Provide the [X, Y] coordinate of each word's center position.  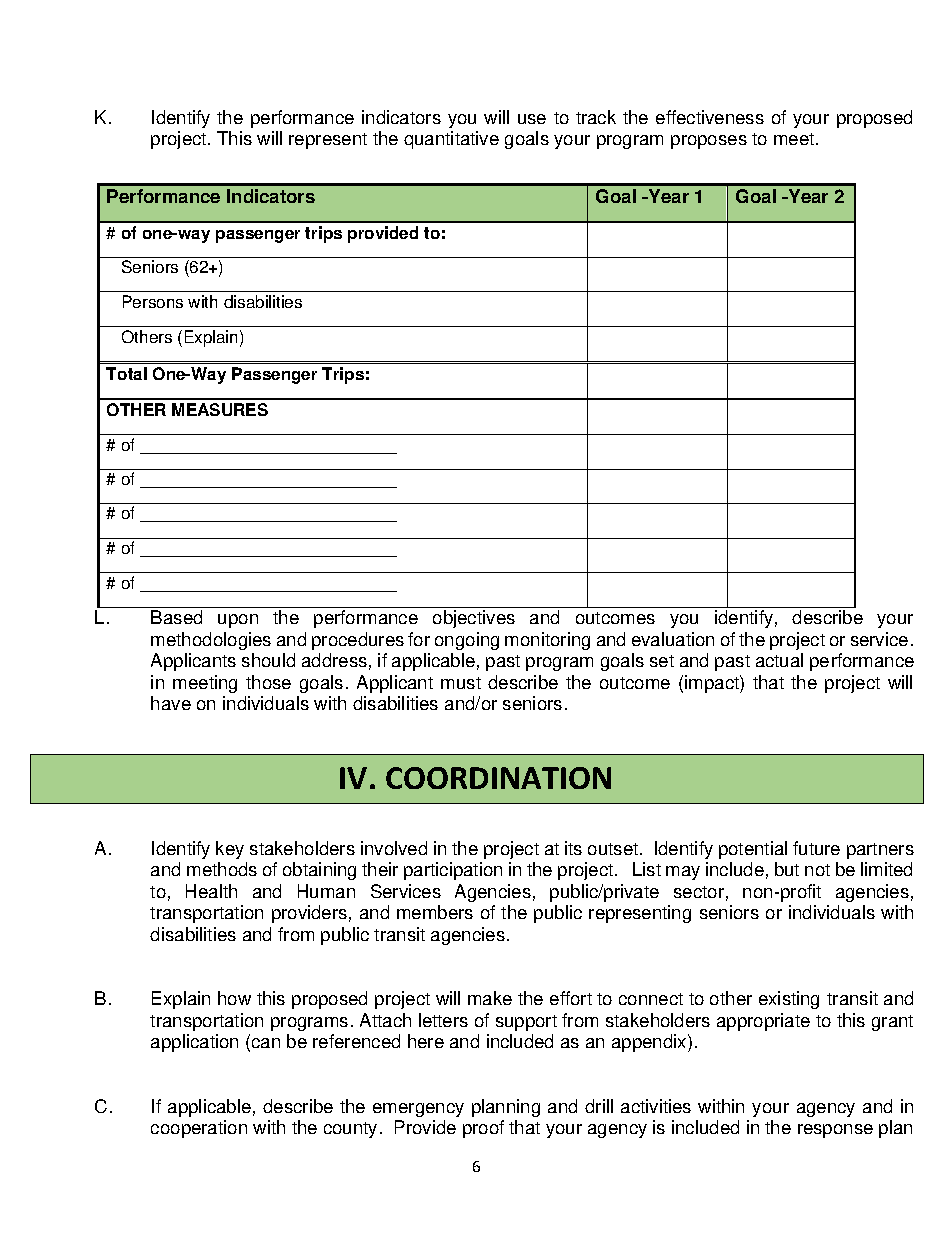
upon [238, 621]
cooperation [199, 1129]
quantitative [451, 140]
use [532, 119]
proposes [709, 142]
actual [779, 660]
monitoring [547, 641]
